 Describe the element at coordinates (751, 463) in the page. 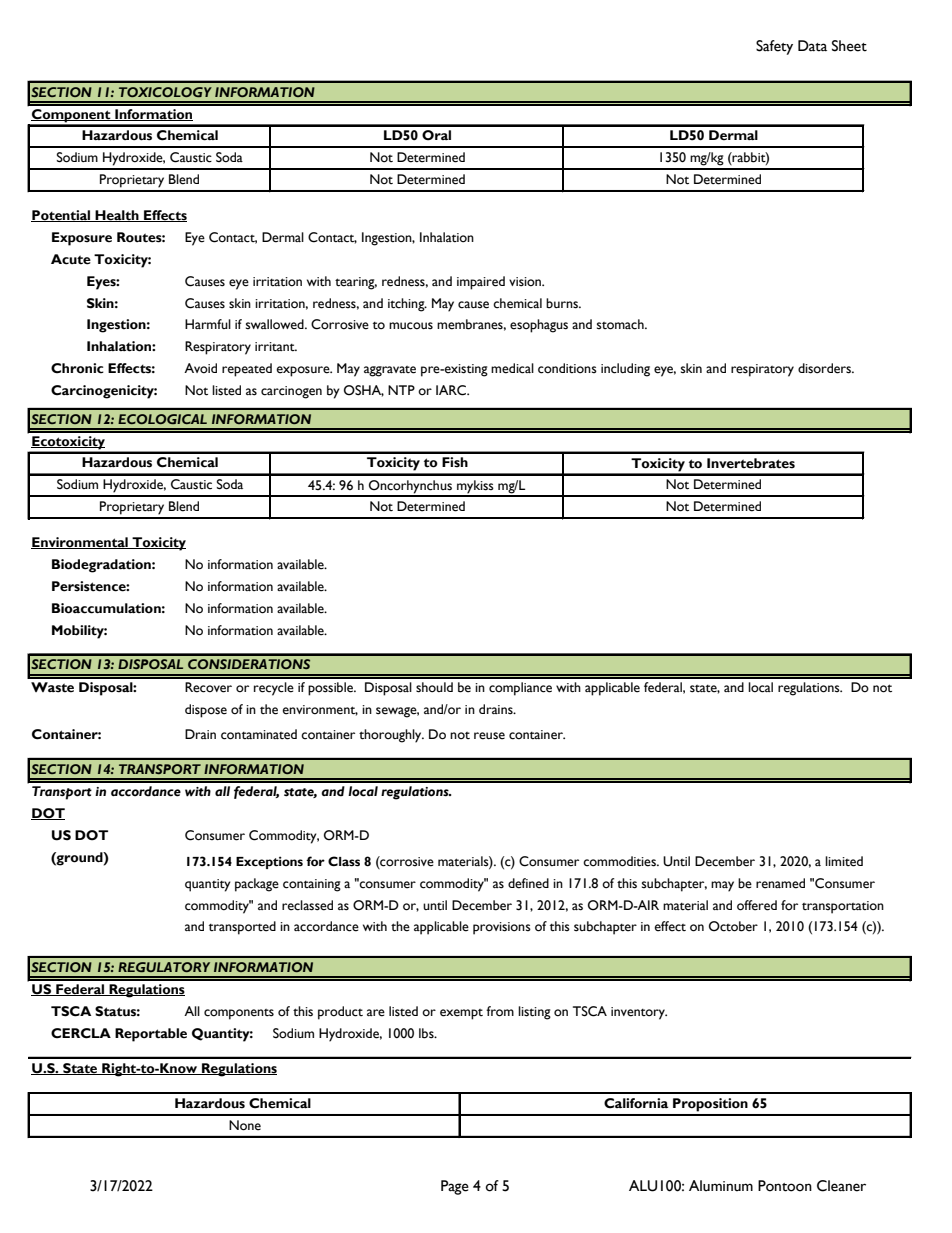

I see `Invertebrates` at that location.
